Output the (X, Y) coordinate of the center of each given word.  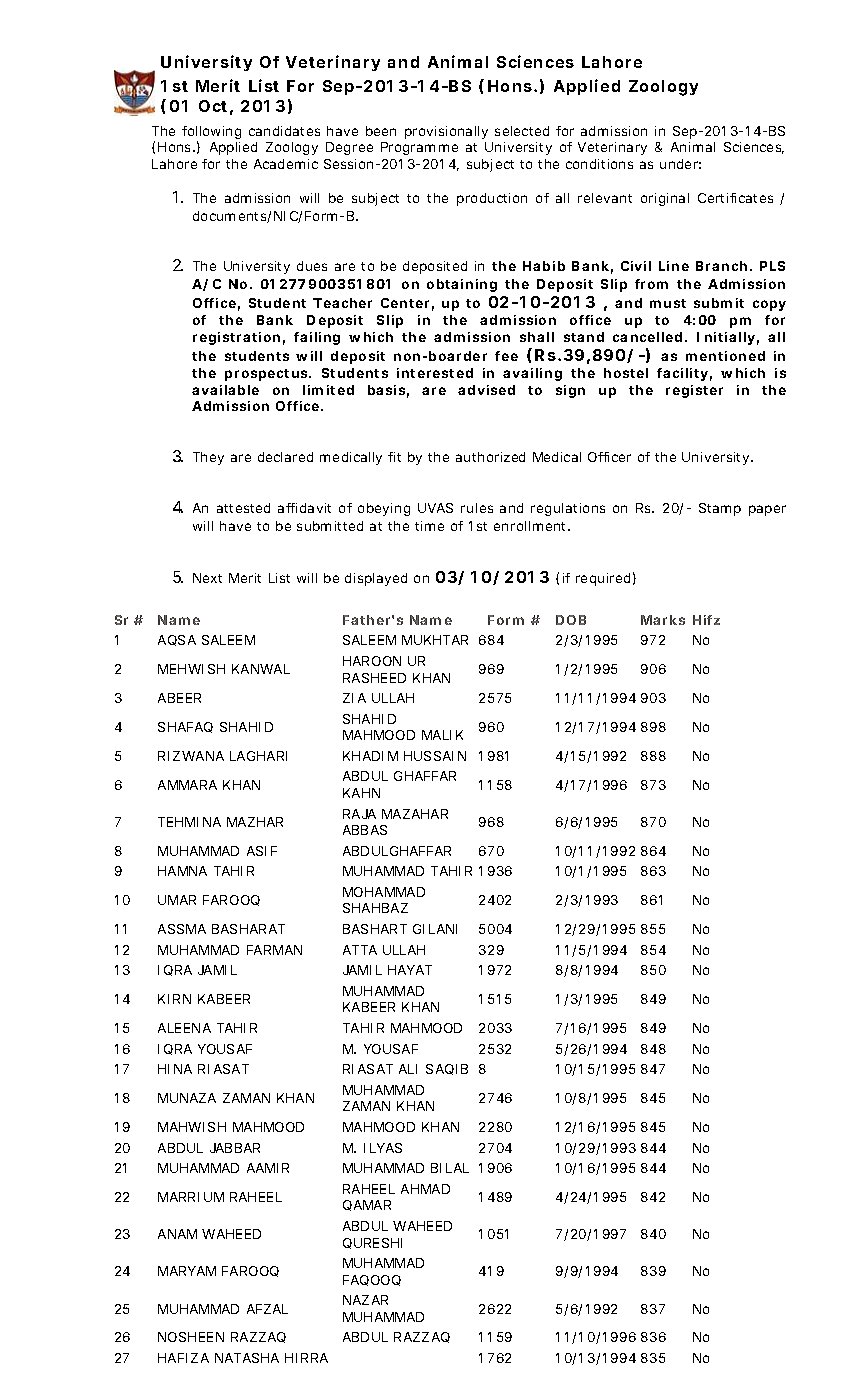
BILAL (450, 1168)
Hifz (706, 620)
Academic (286, 164)
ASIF (262, 851)
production (492, 199)
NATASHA (247, 1358)
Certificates (735, 198)
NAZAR (365, 1300)
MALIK (442, 735)
